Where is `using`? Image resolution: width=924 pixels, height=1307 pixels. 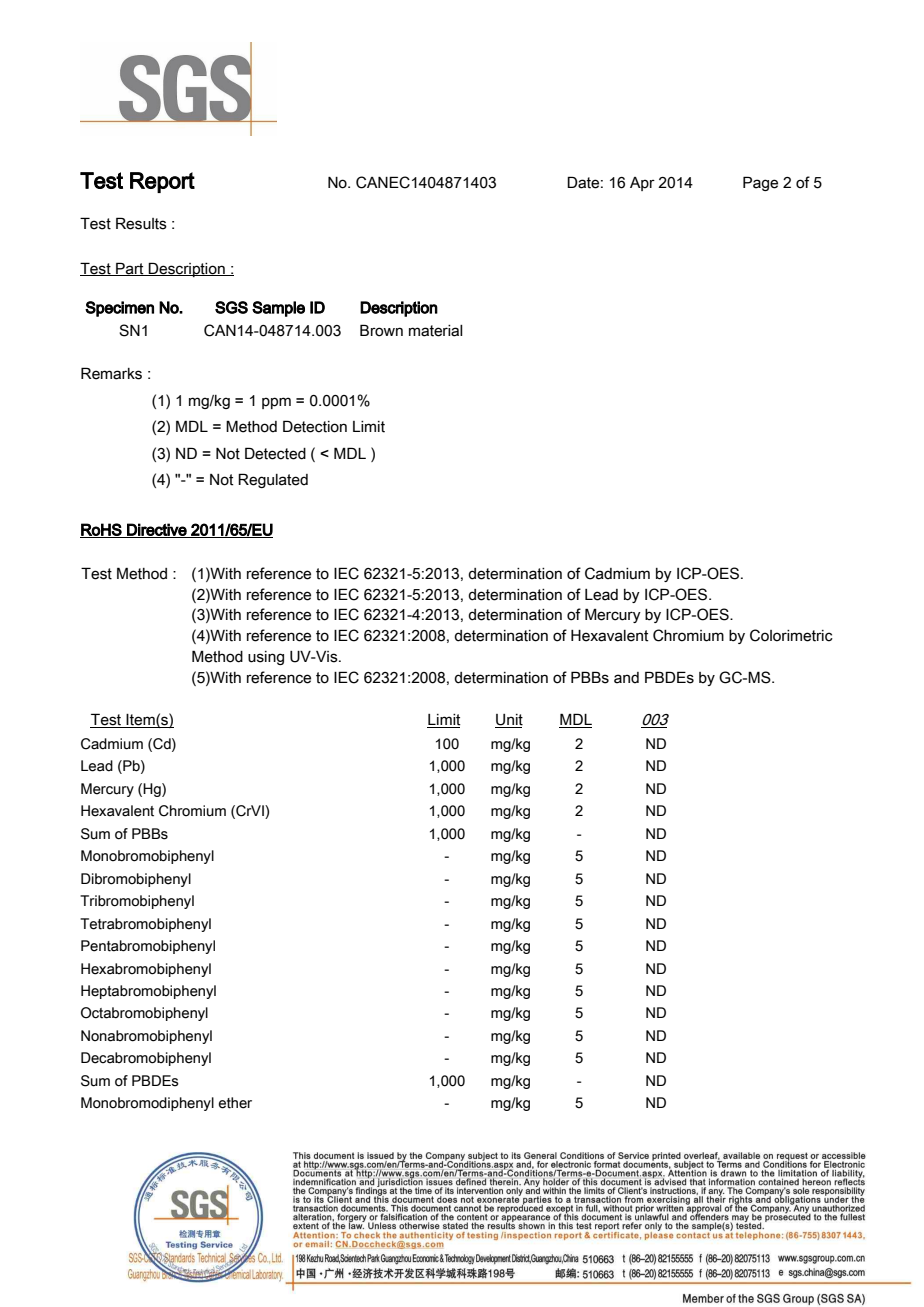
using is located at coordinates (266, 658).
